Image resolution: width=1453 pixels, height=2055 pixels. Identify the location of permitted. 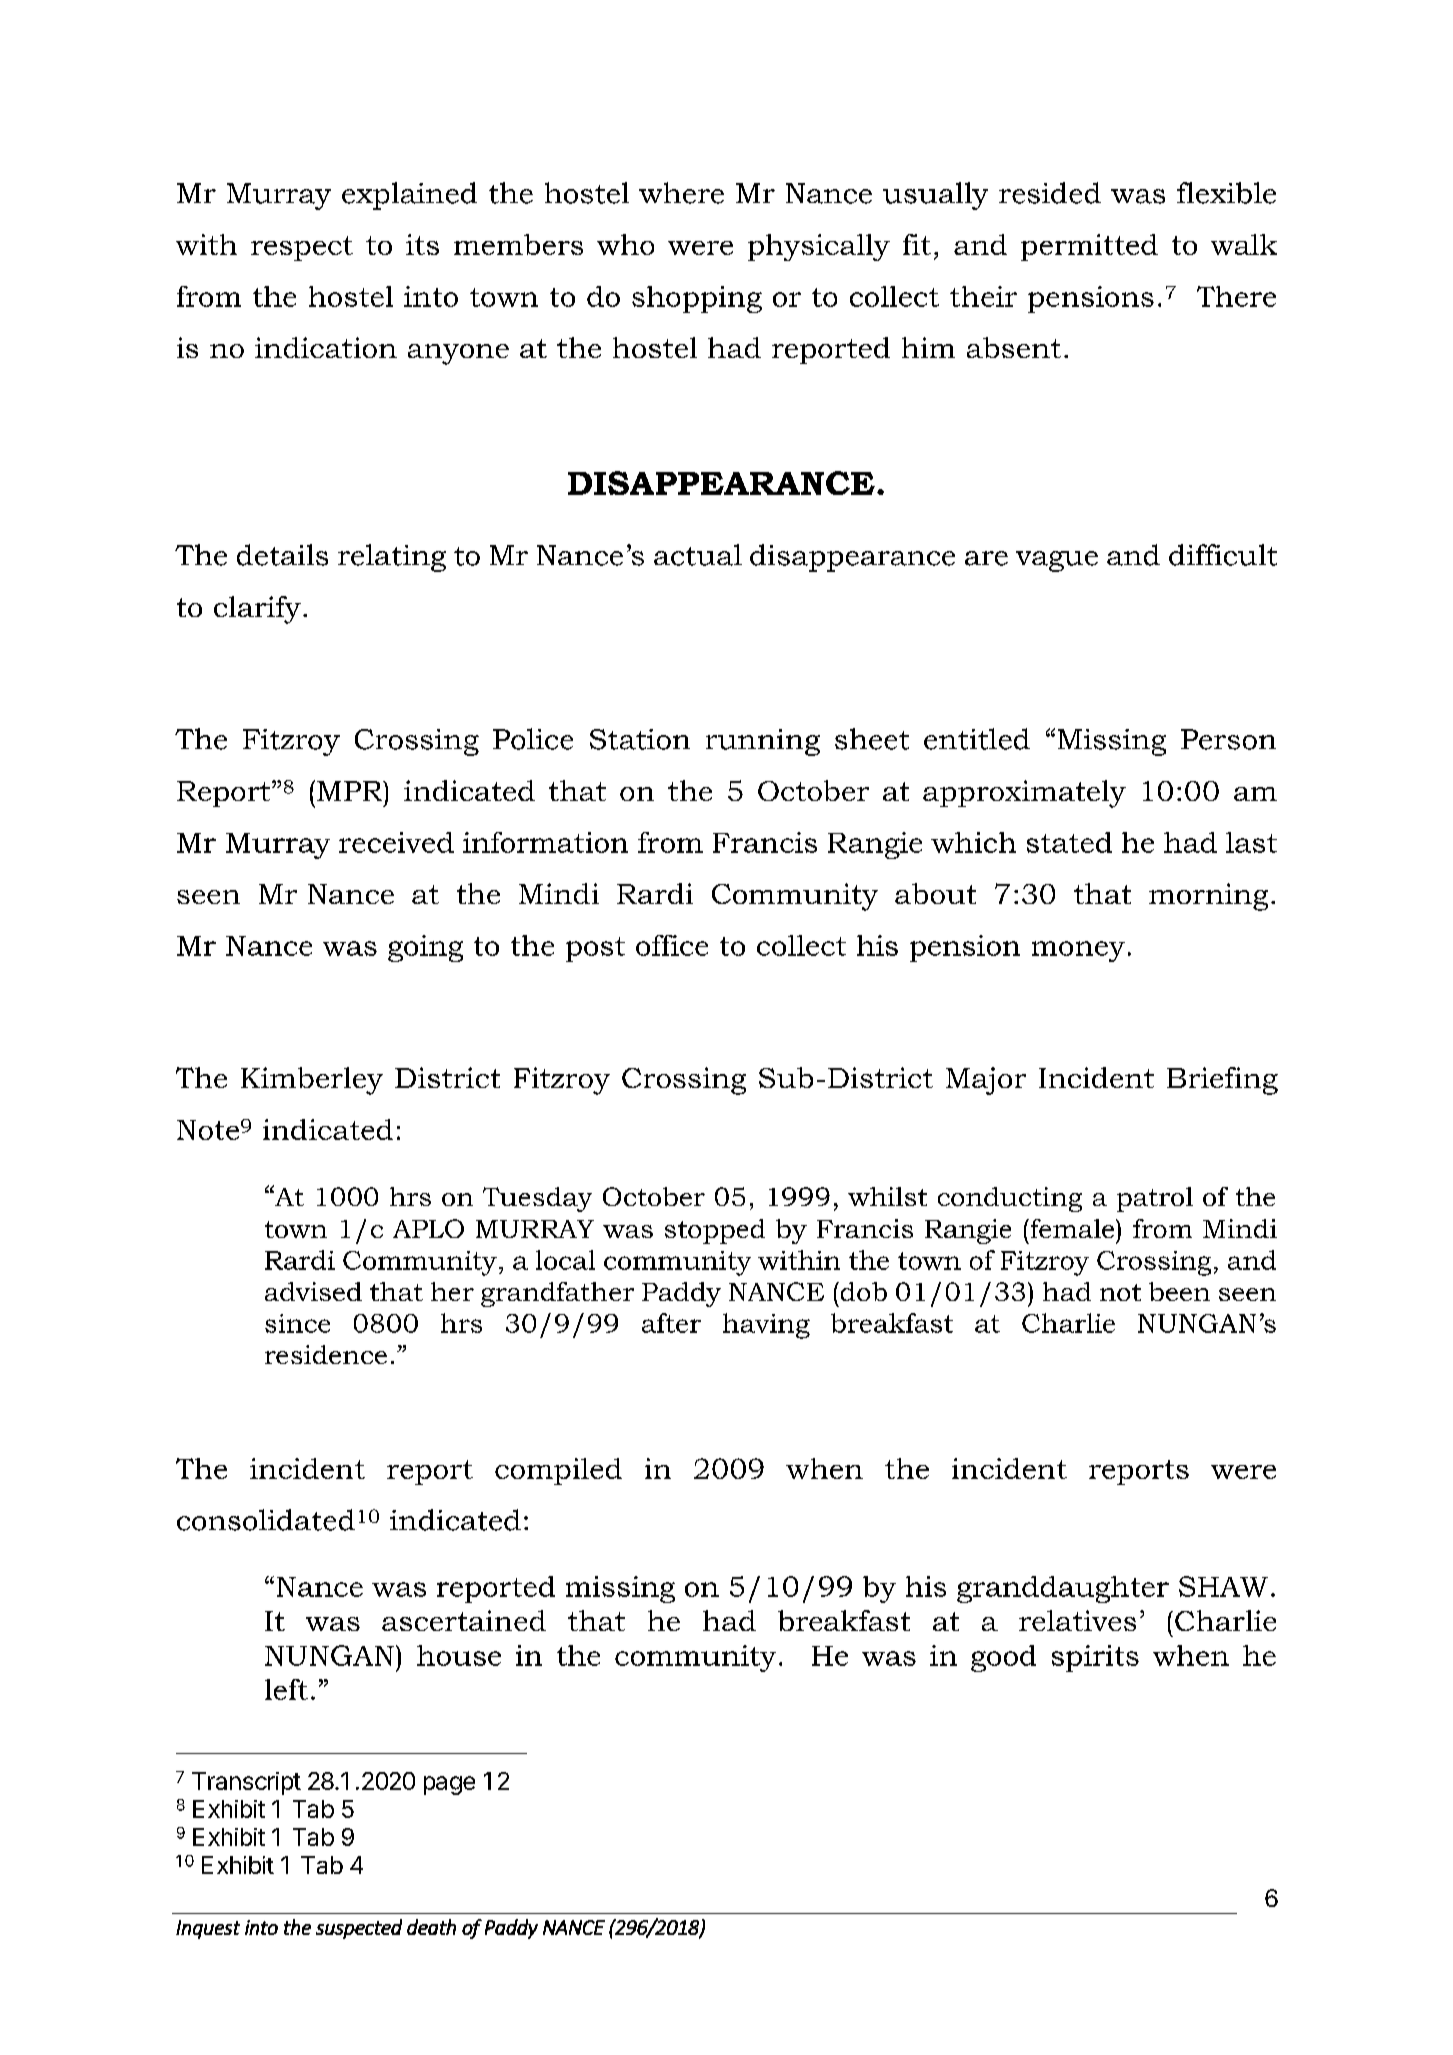
(1089, 247).
